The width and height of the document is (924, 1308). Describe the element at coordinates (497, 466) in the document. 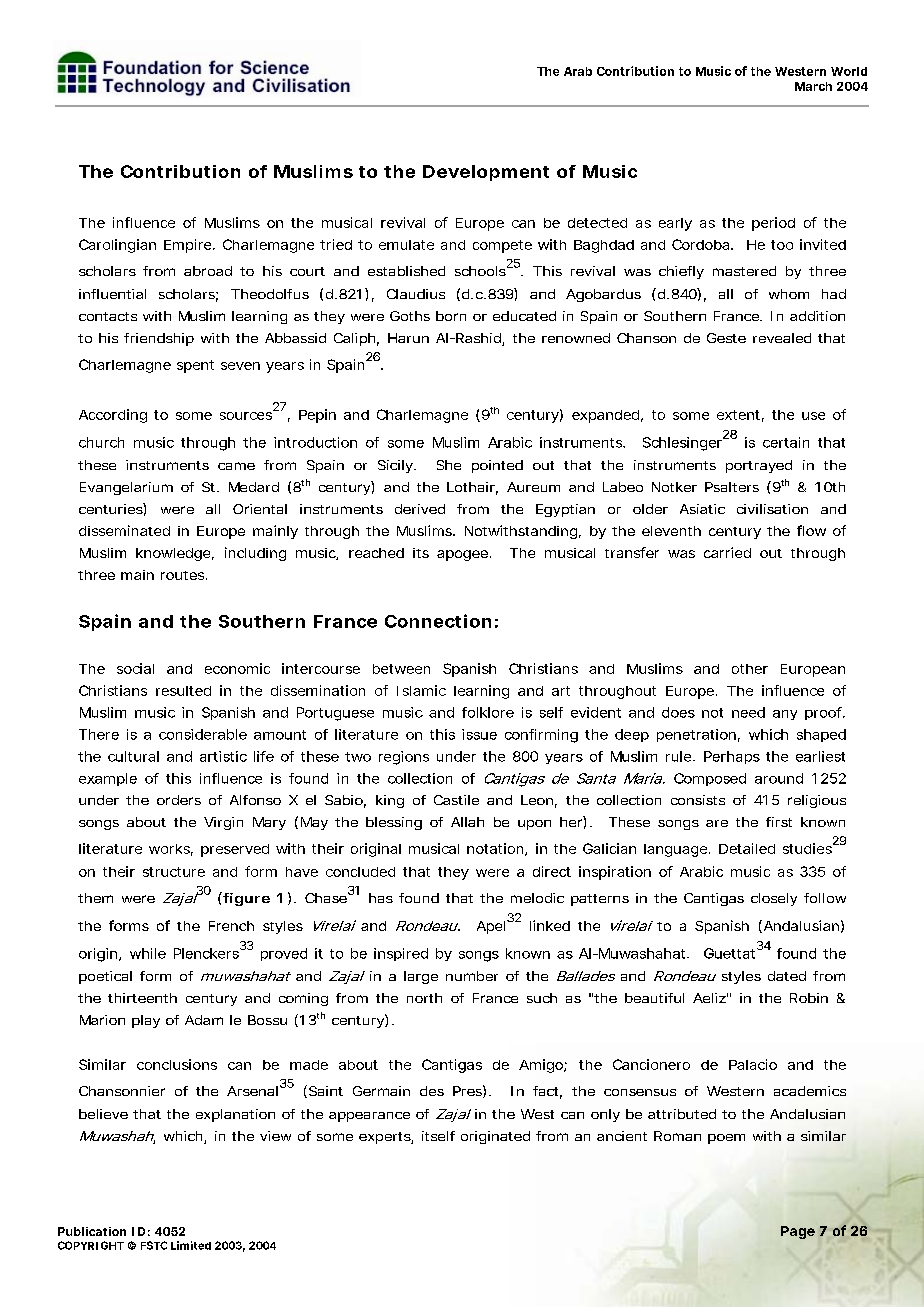

I see `pointed` at that location.
